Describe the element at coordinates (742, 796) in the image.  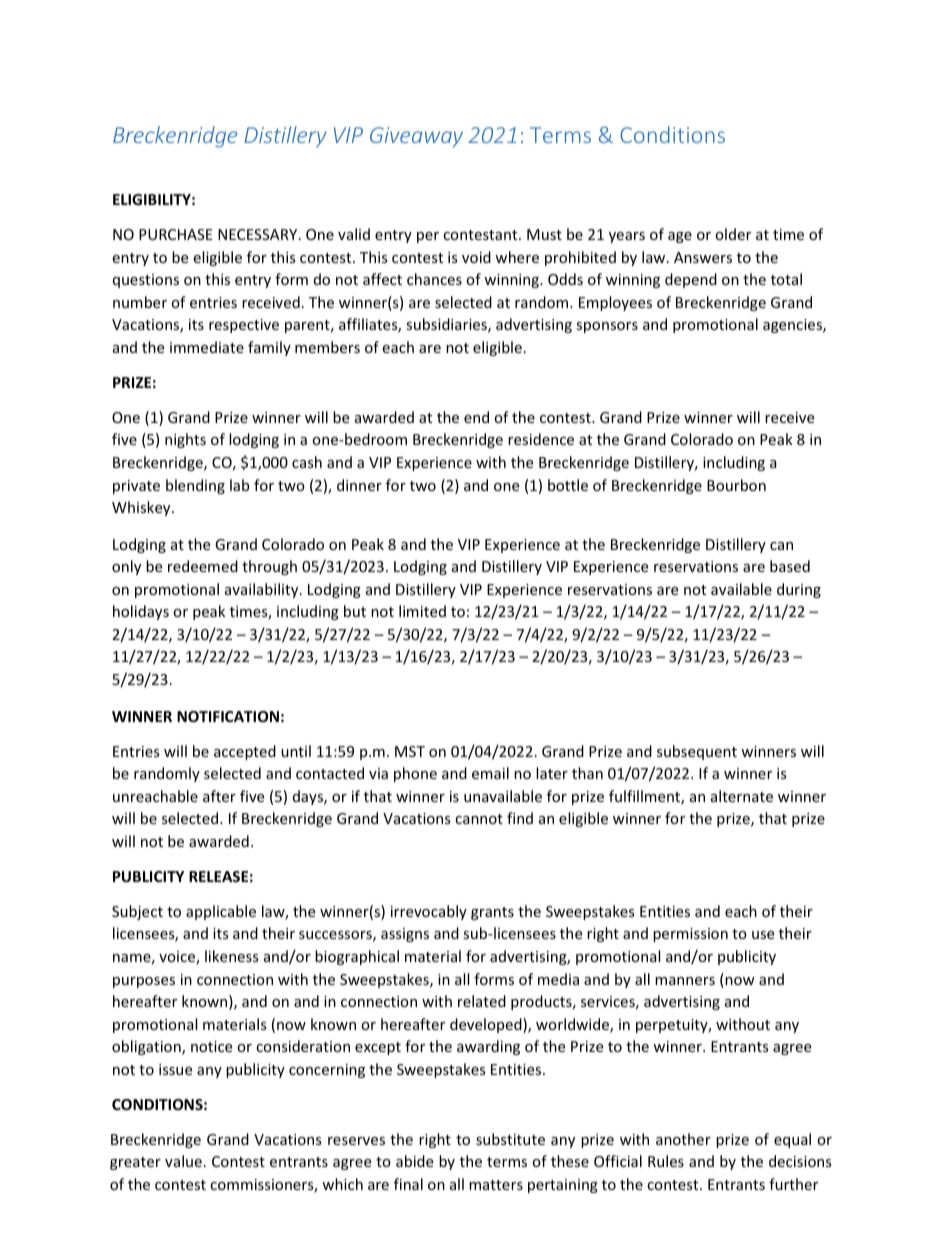
I see `alternate` at that location.
